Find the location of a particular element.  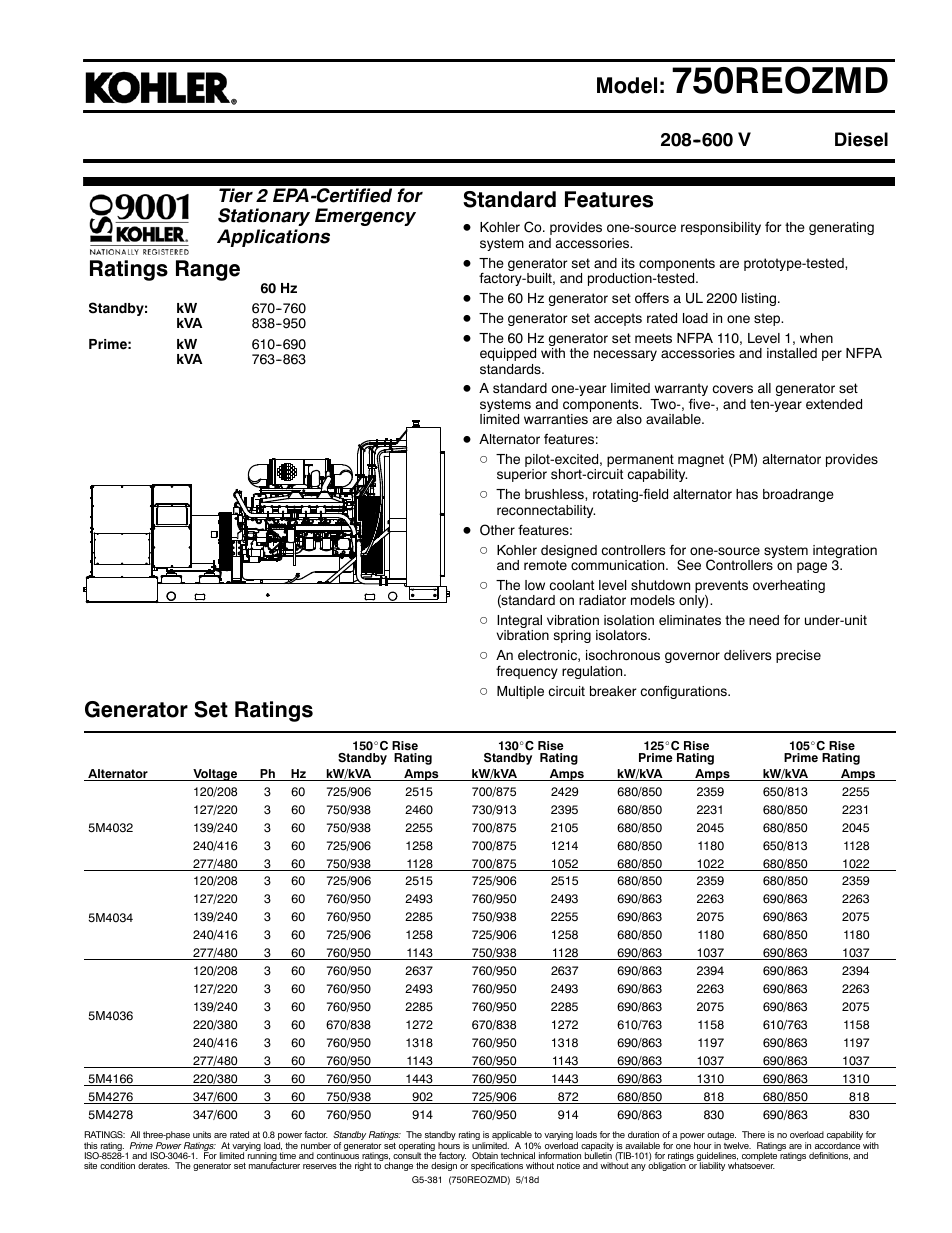

Emergency is located at coordinates (365, 217).
